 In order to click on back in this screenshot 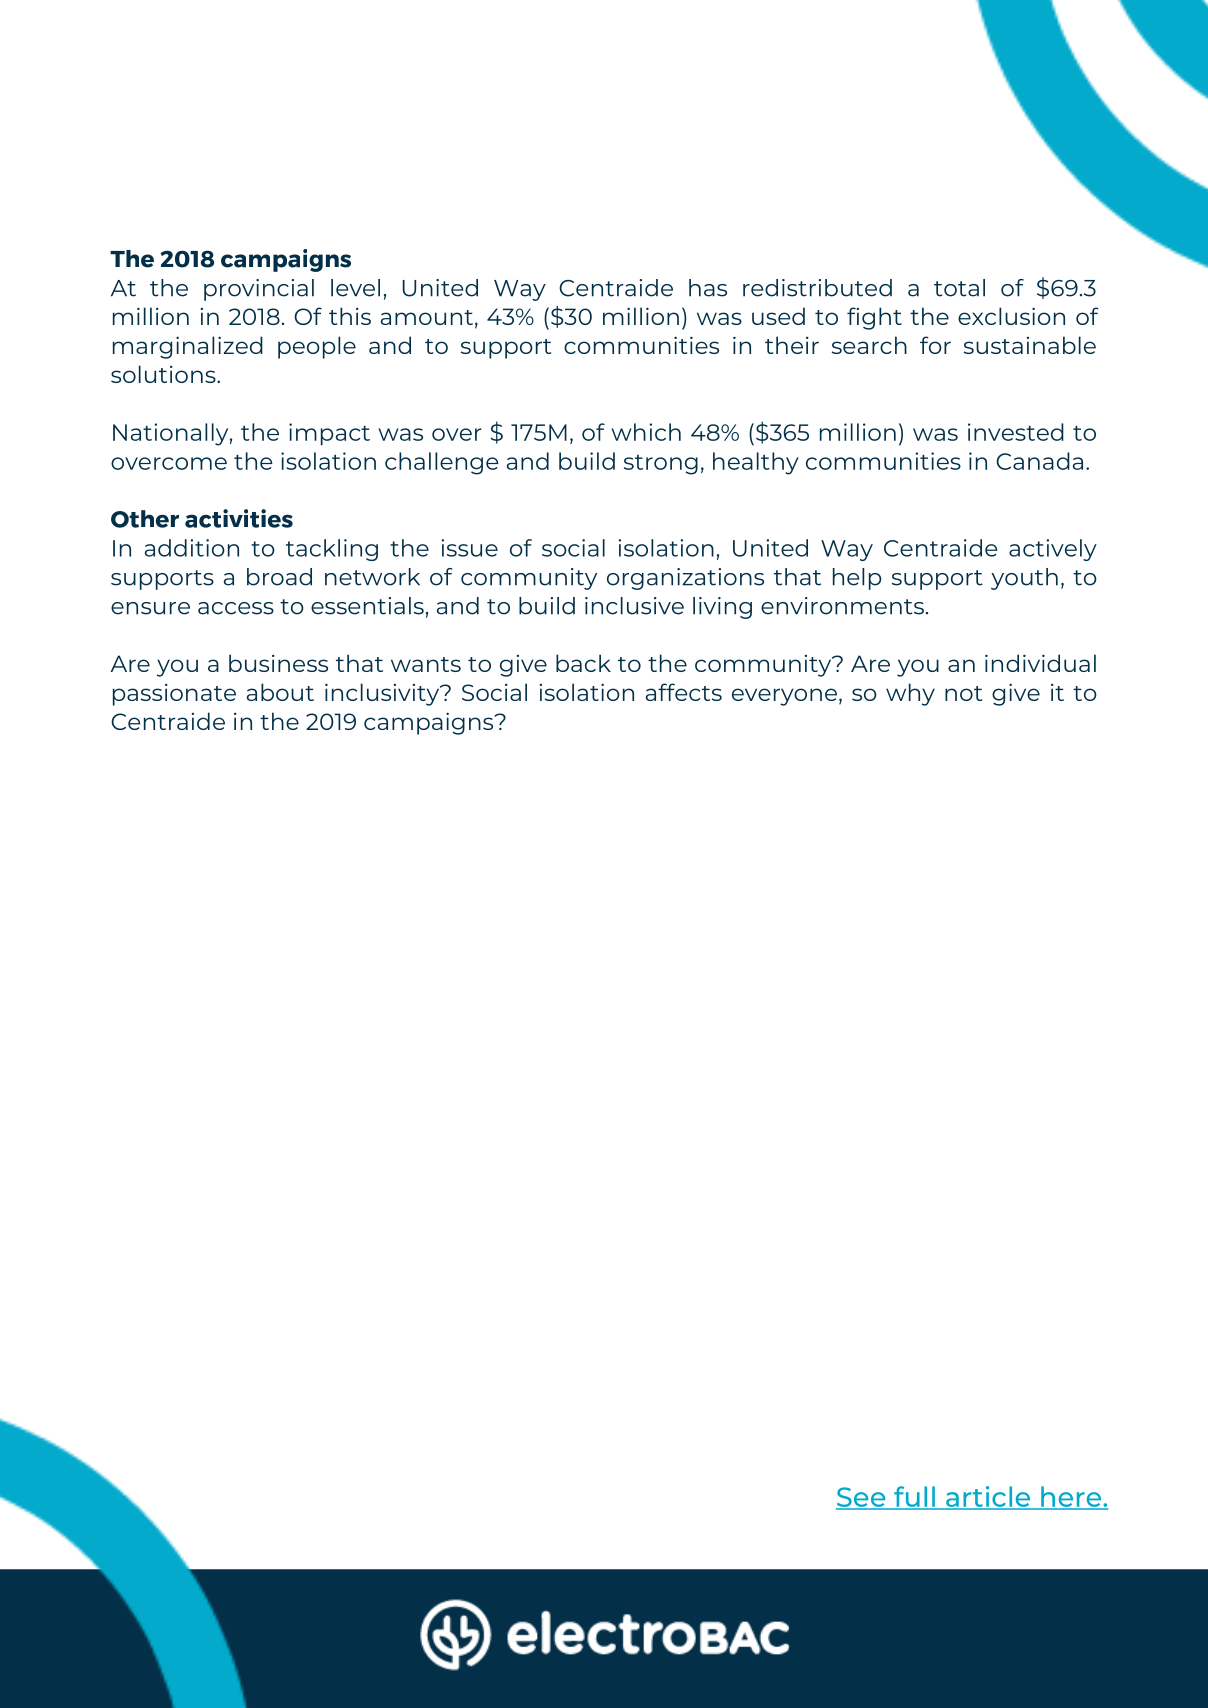, I will do `click(583, 663)`.
